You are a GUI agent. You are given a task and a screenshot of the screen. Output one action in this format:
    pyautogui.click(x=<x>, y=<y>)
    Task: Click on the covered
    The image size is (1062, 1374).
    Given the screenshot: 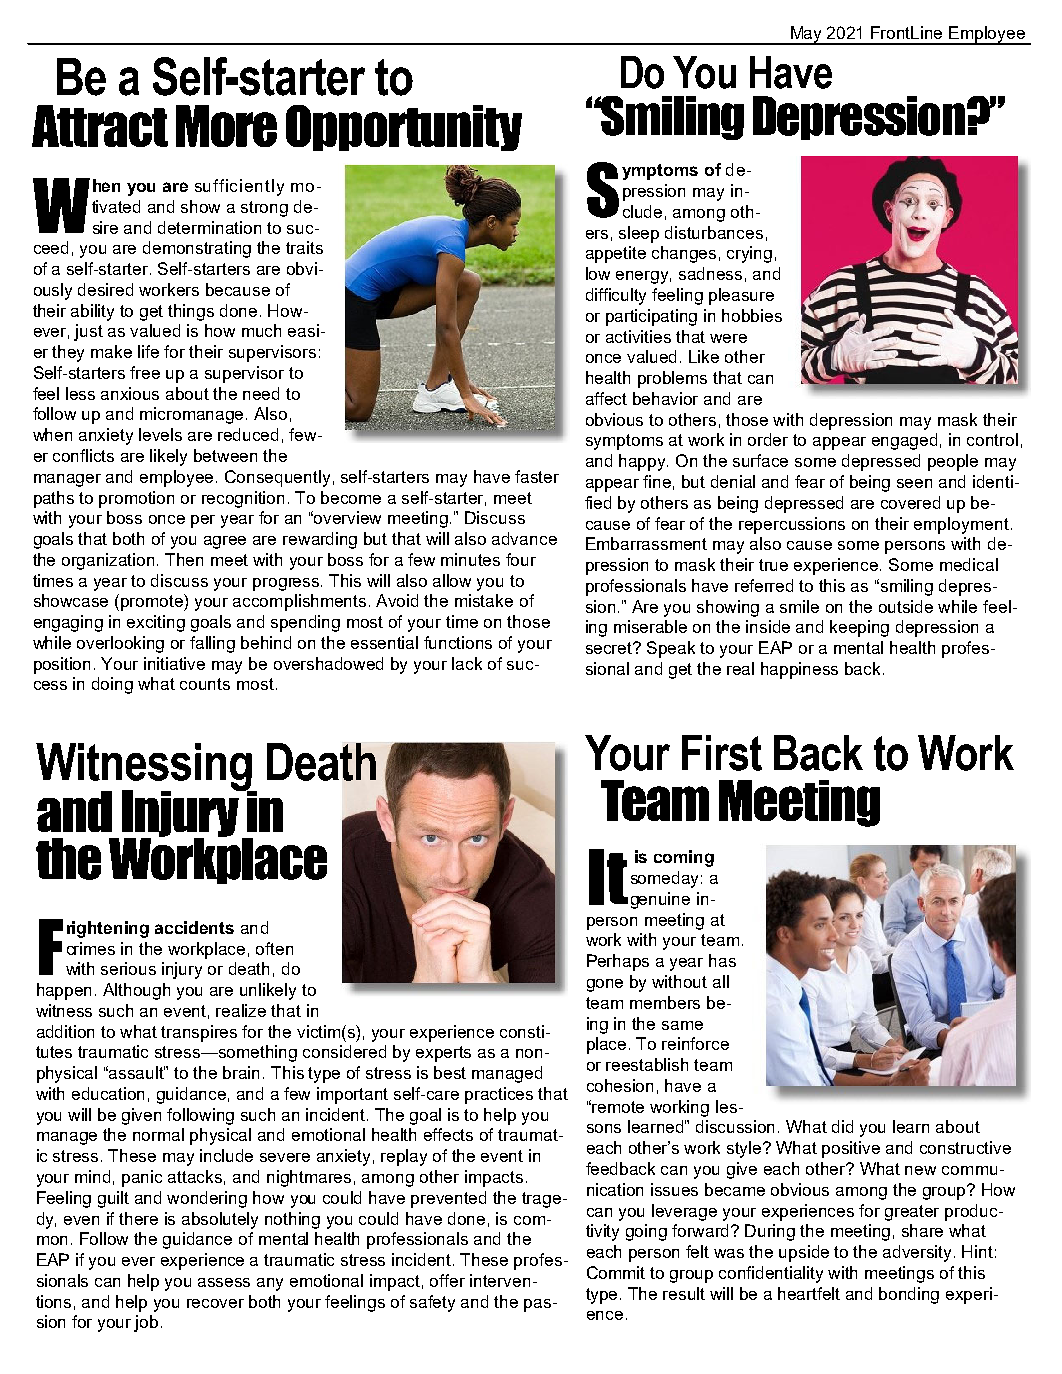 What is the action you would take?
    pyautogui.click(x=910, y=502)
